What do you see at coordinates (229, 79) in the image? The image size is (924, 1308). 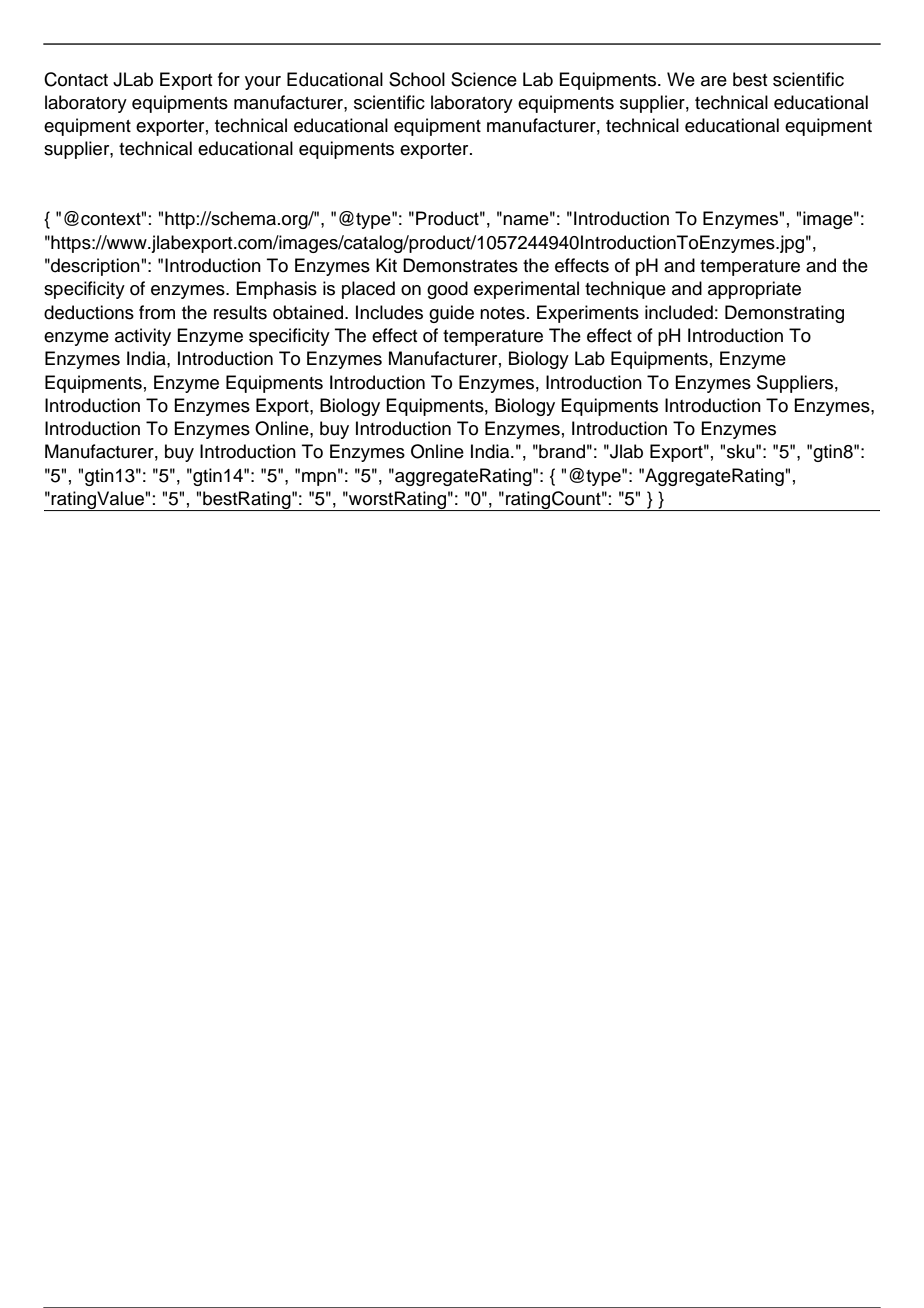 I see `for` at bounding box center [229, 79].
